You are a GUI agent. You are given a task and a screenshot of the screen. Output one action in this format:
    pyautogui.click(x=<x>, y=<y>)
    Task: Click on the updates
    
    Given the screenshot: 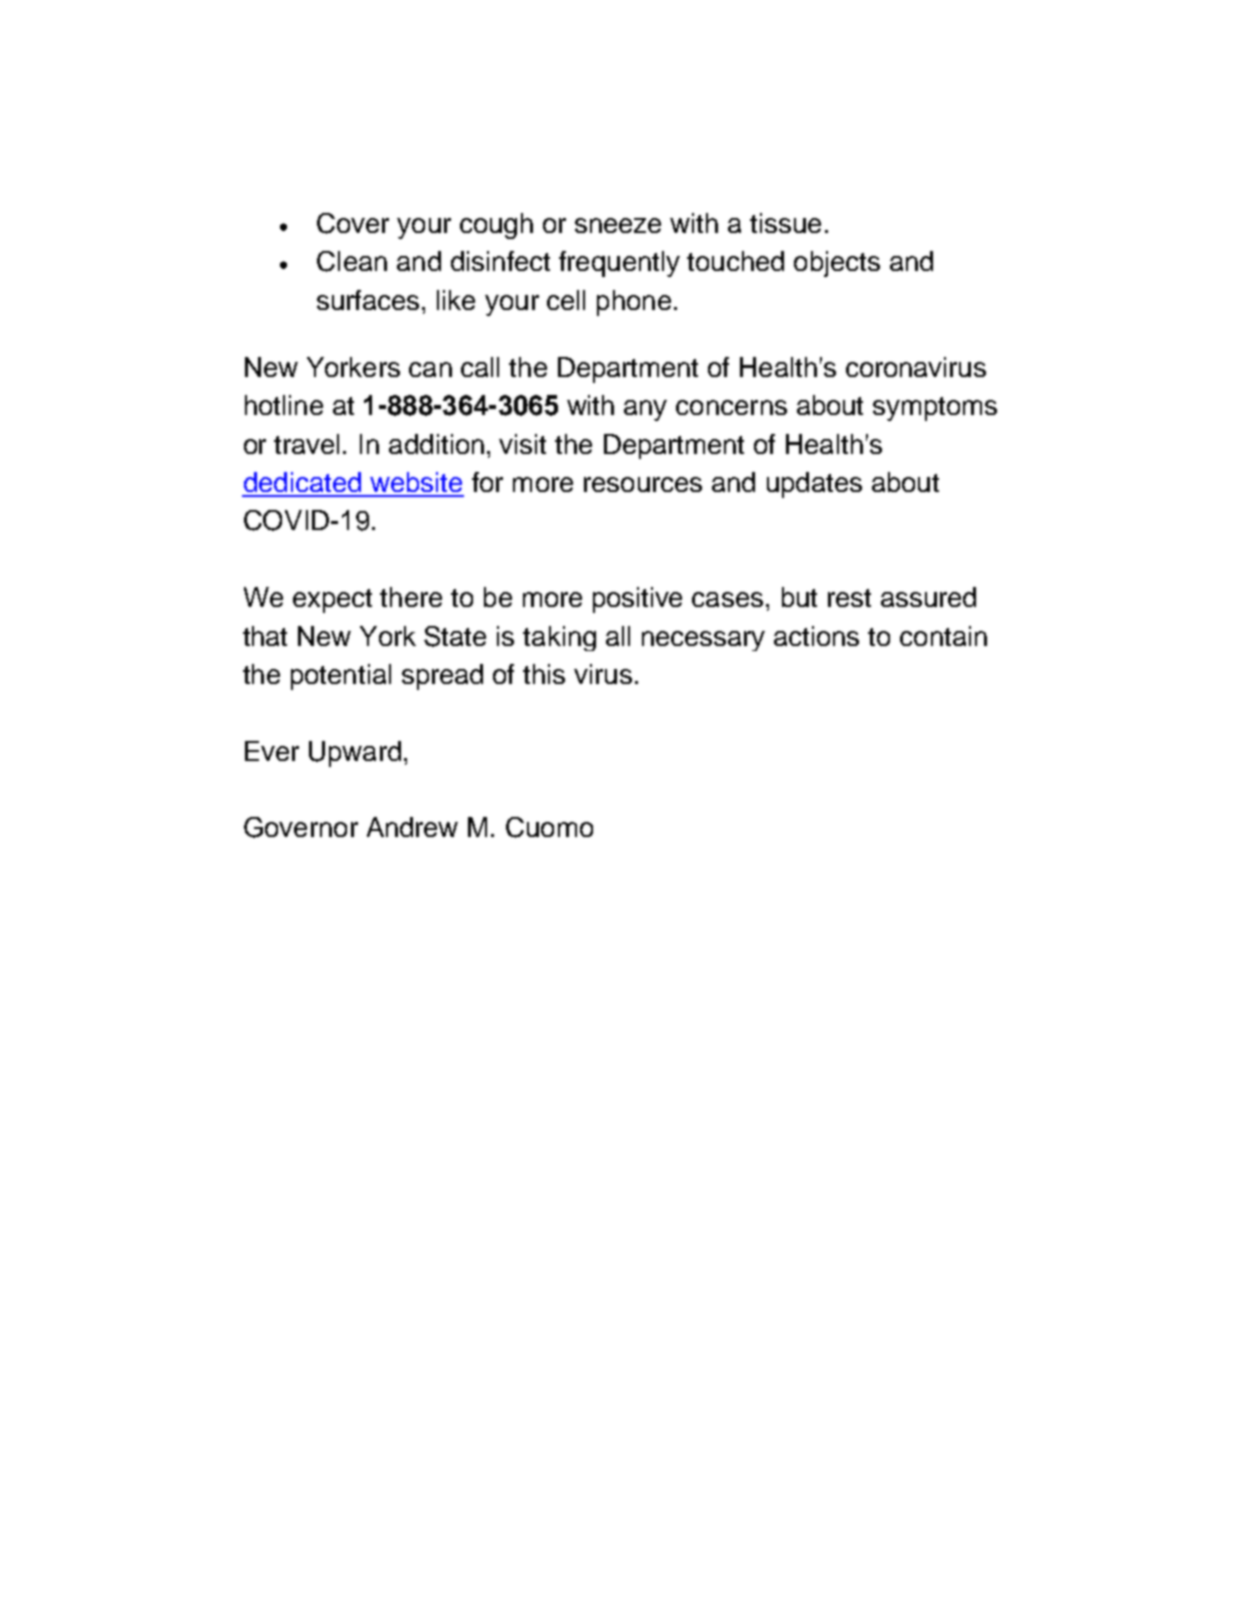 What is the action you would take?
    pyautogui.click(x=814, y=485)
